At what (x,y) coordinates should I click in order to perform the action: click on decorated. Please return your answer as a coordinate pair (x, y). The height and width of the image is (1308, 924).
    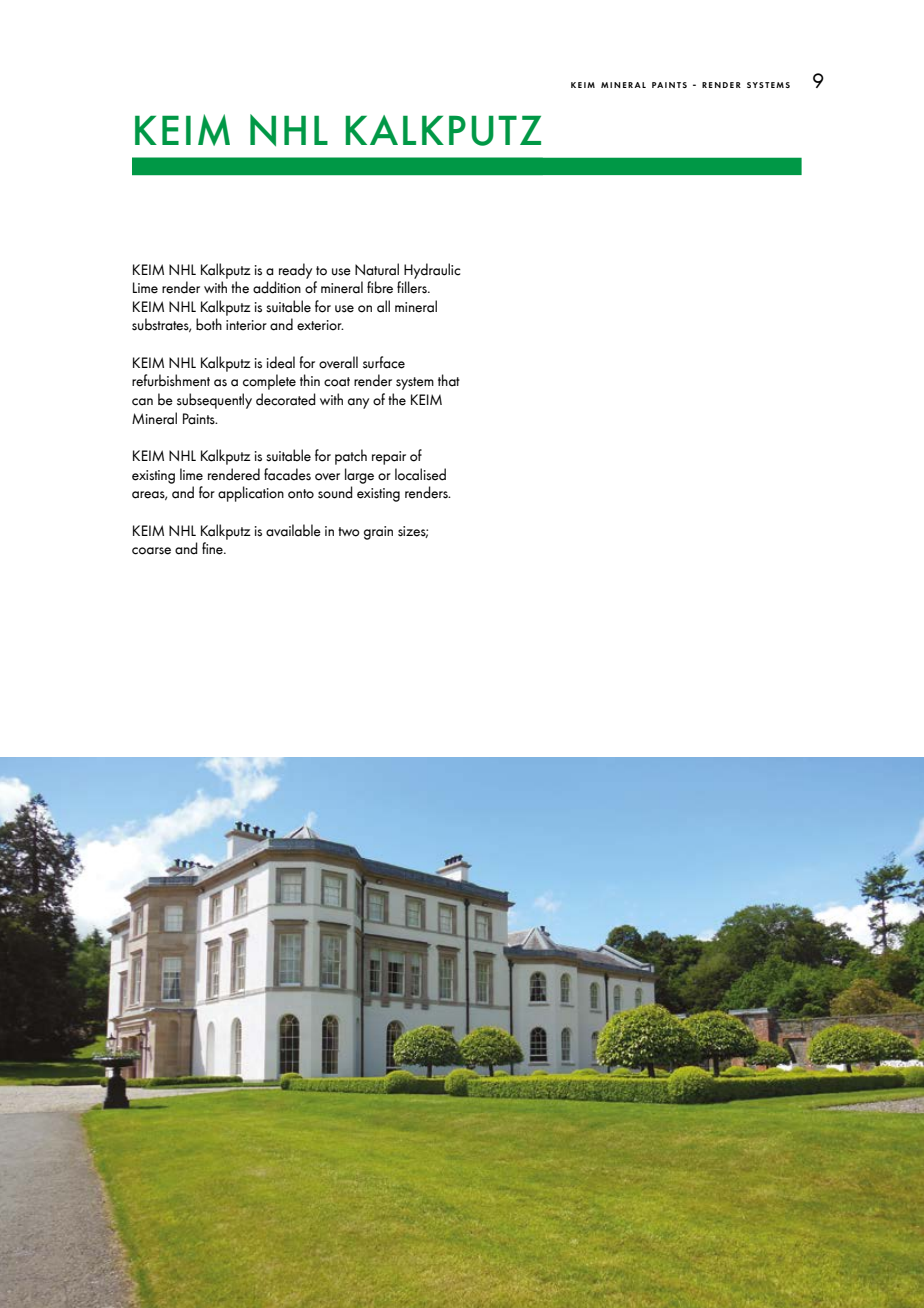
    Looking at the image, I should click on (286, 399).
